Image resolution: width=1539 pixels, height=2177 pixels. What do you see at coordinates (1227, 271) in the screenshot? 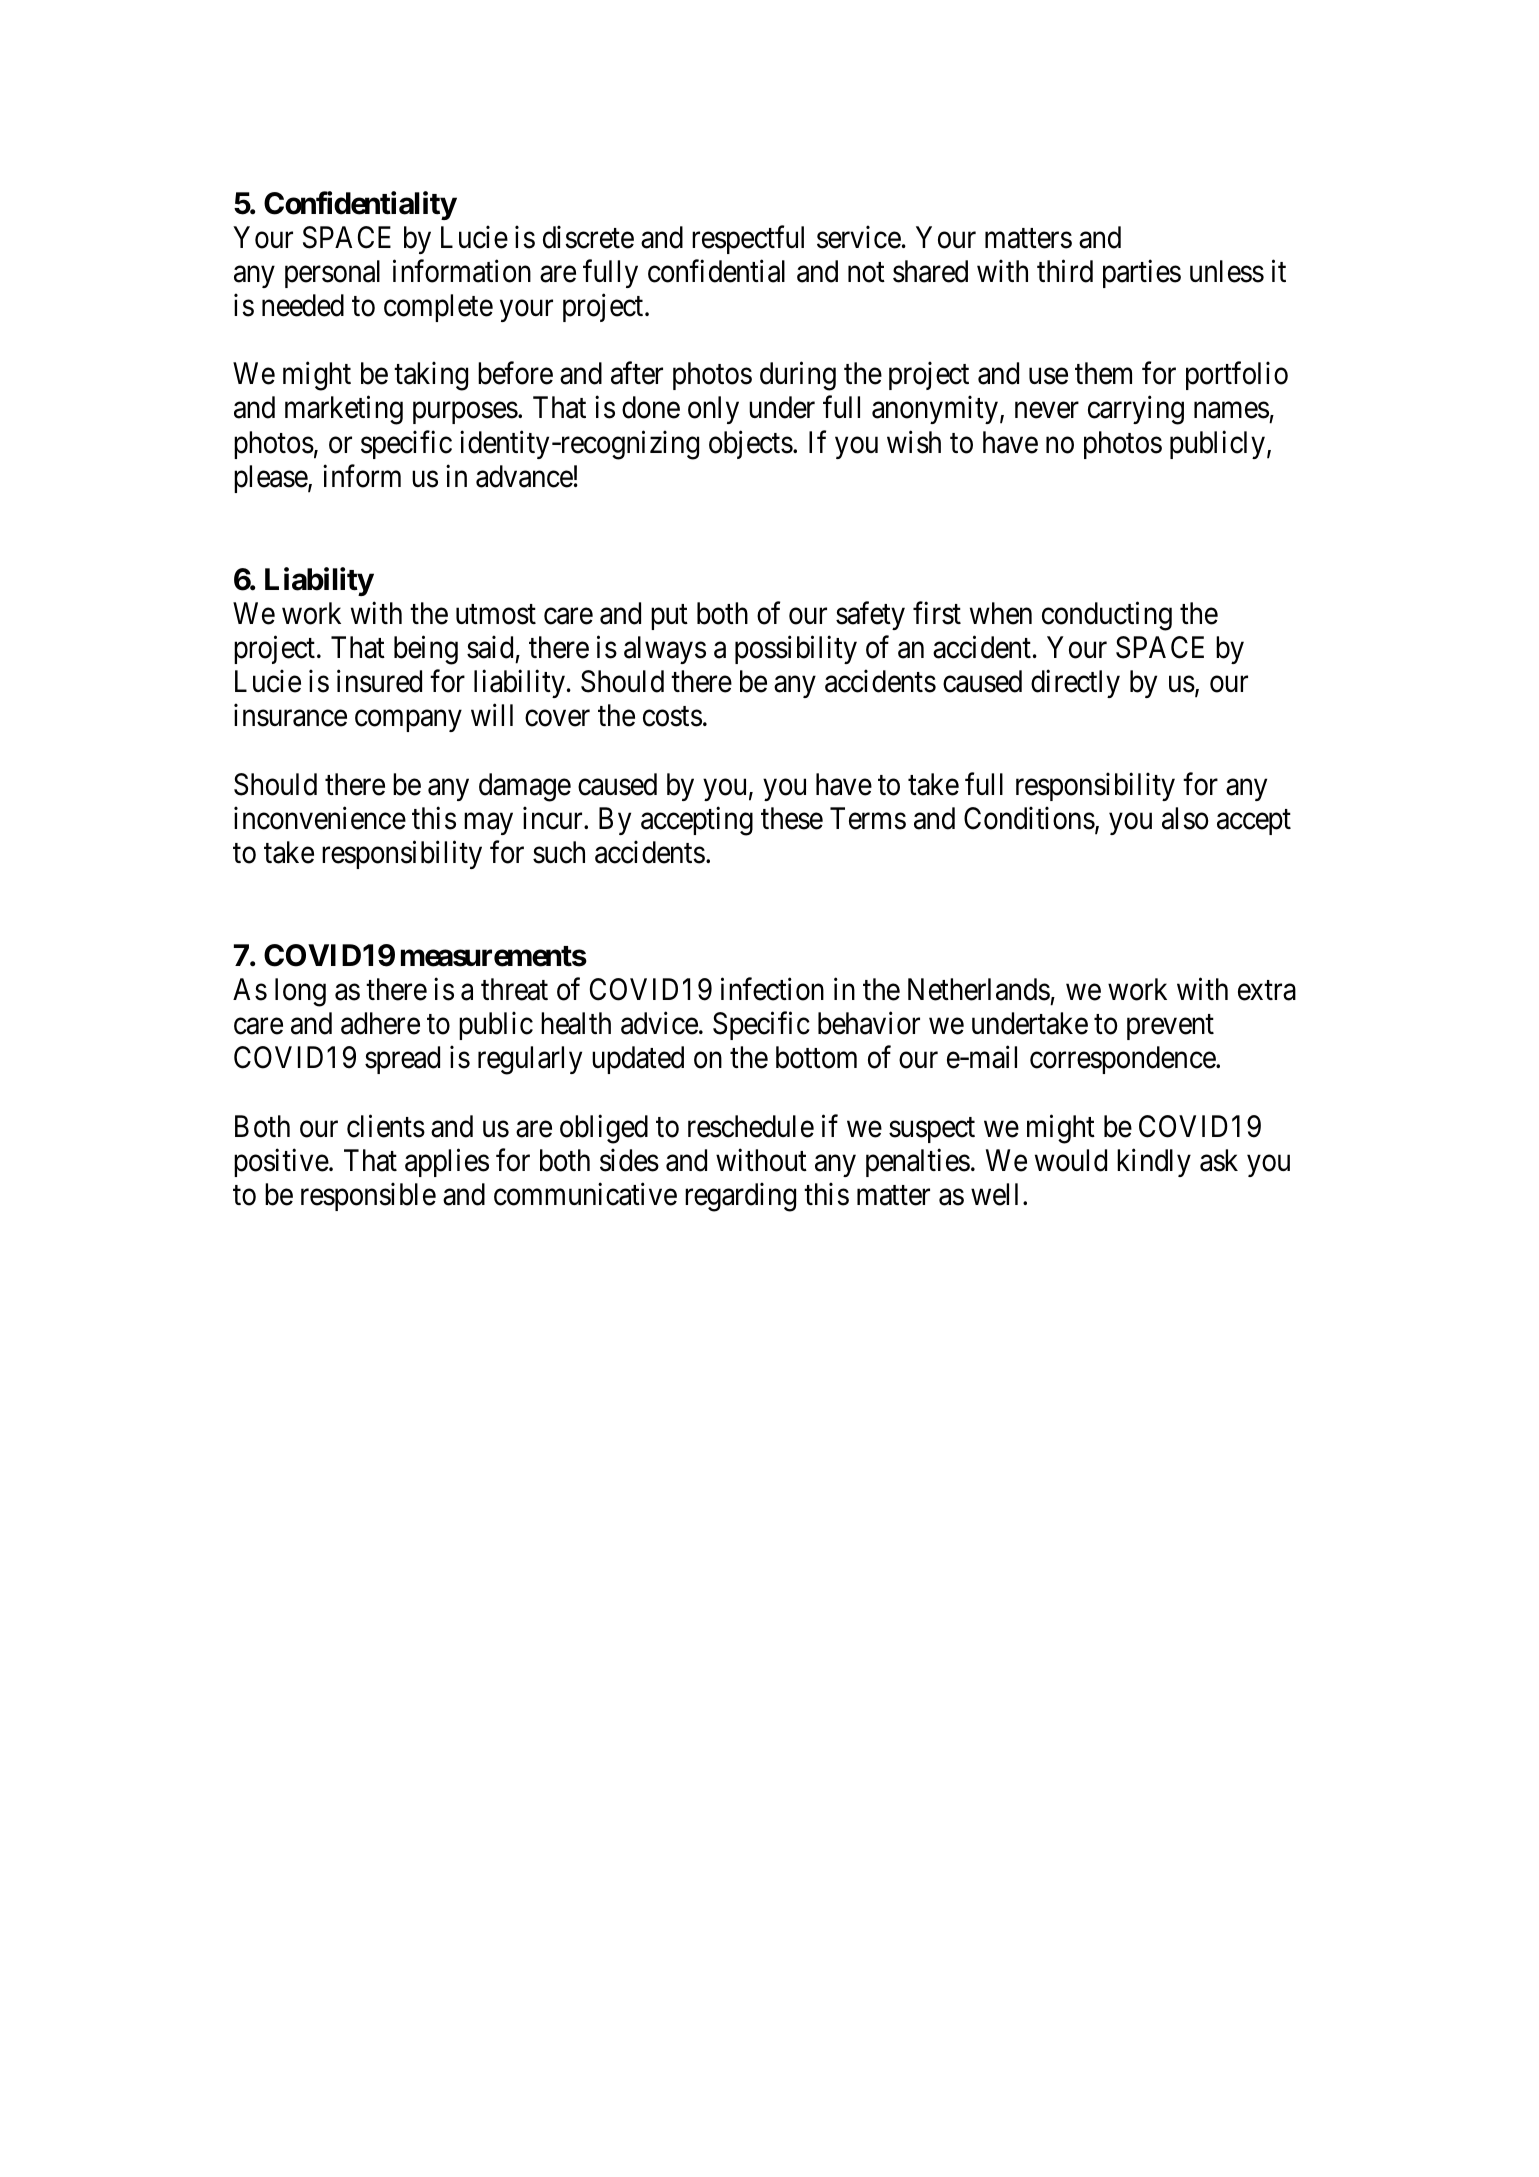
I see `unless` at bounding box center [1227, 271].
